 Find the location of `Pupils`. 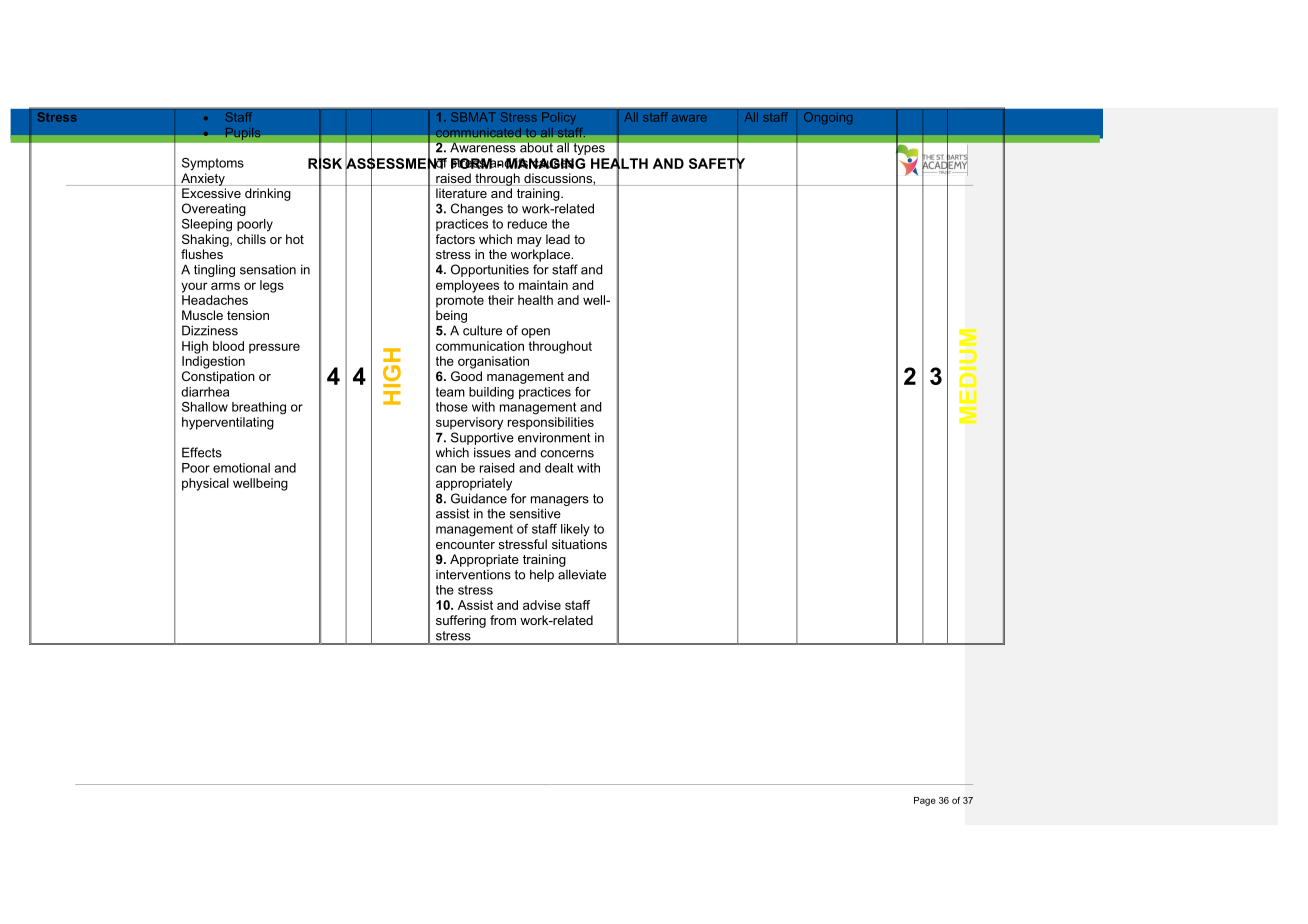

Pupils is located at coordinates (243, 133).
